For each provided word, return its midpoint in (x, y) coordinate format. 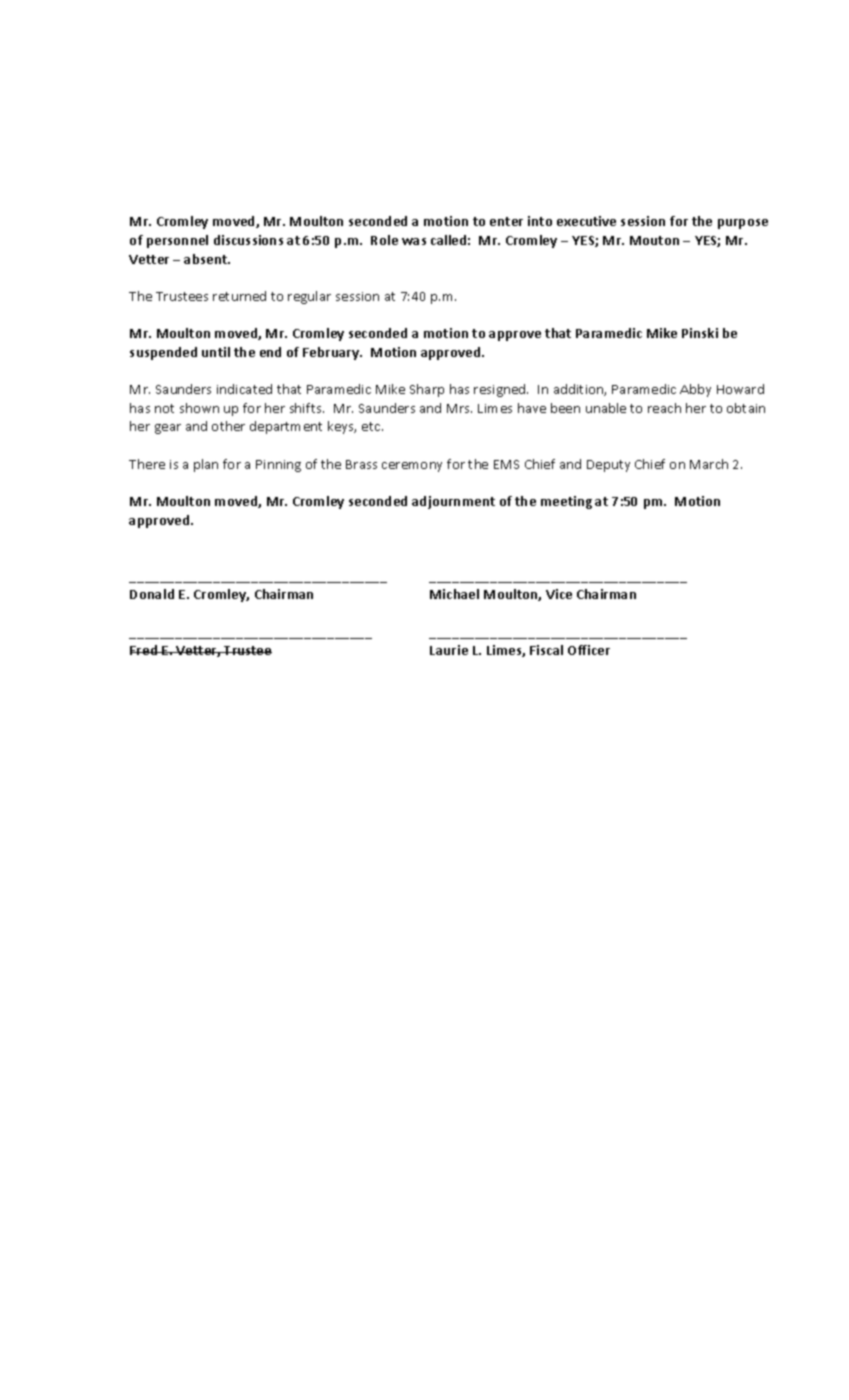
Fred (145, 650)
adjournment (453, 502)
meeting (566, 502)
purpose (743, 224)
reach (664, 408)
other (228, 426)
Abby (695, 390)
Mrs (459, 408)
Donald (152, 594)
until (216, 352)
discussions (248, 240)
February (332, 353)
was (414, 241)
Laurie (449, 650)
